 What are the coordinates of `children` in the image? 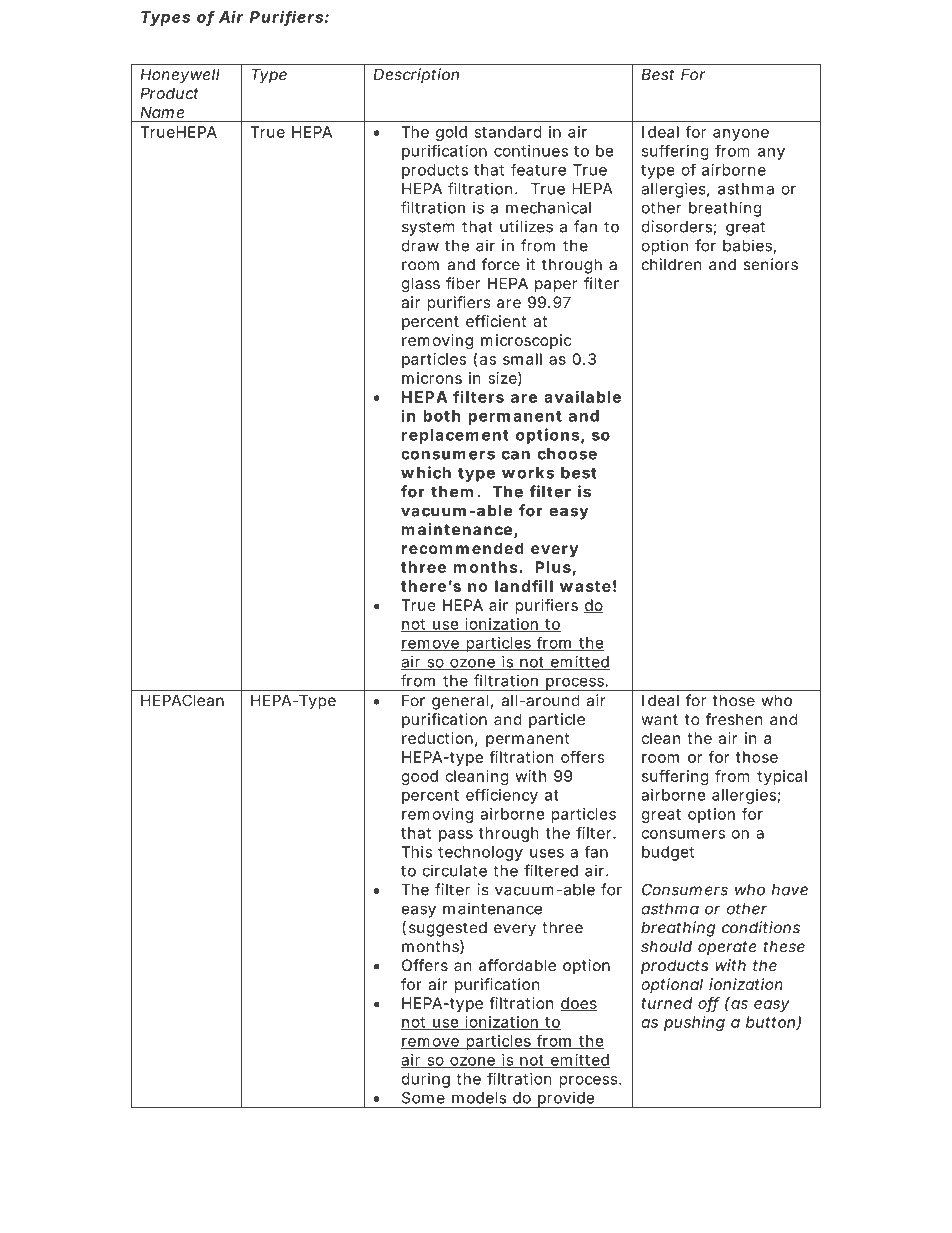 It's located at (671, 264).
